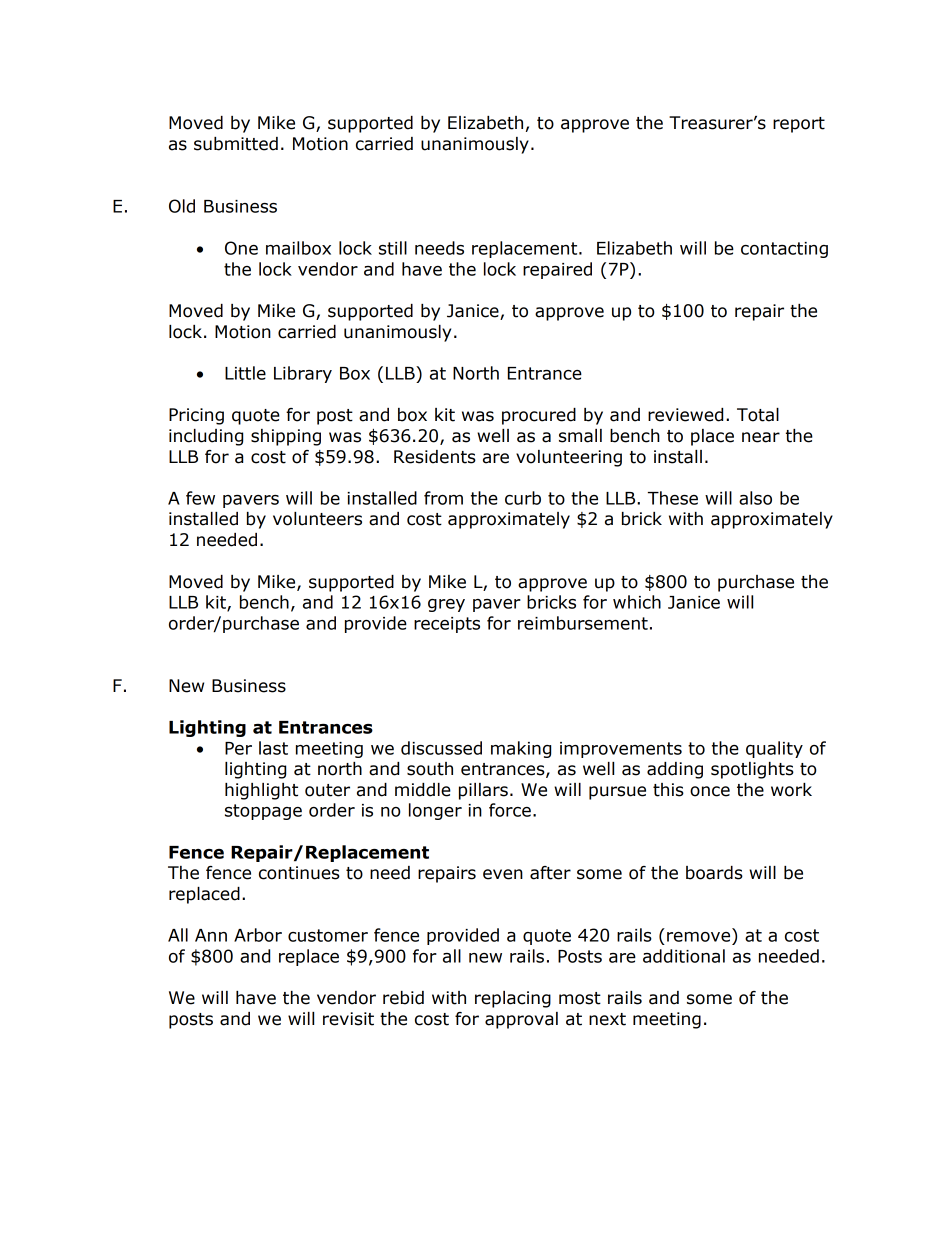 Image resolution: width=952 pixels, height=1233 pixels. Describe the element at coordinates (513, 999) in the screenshot. I see `replacing` at that location.
